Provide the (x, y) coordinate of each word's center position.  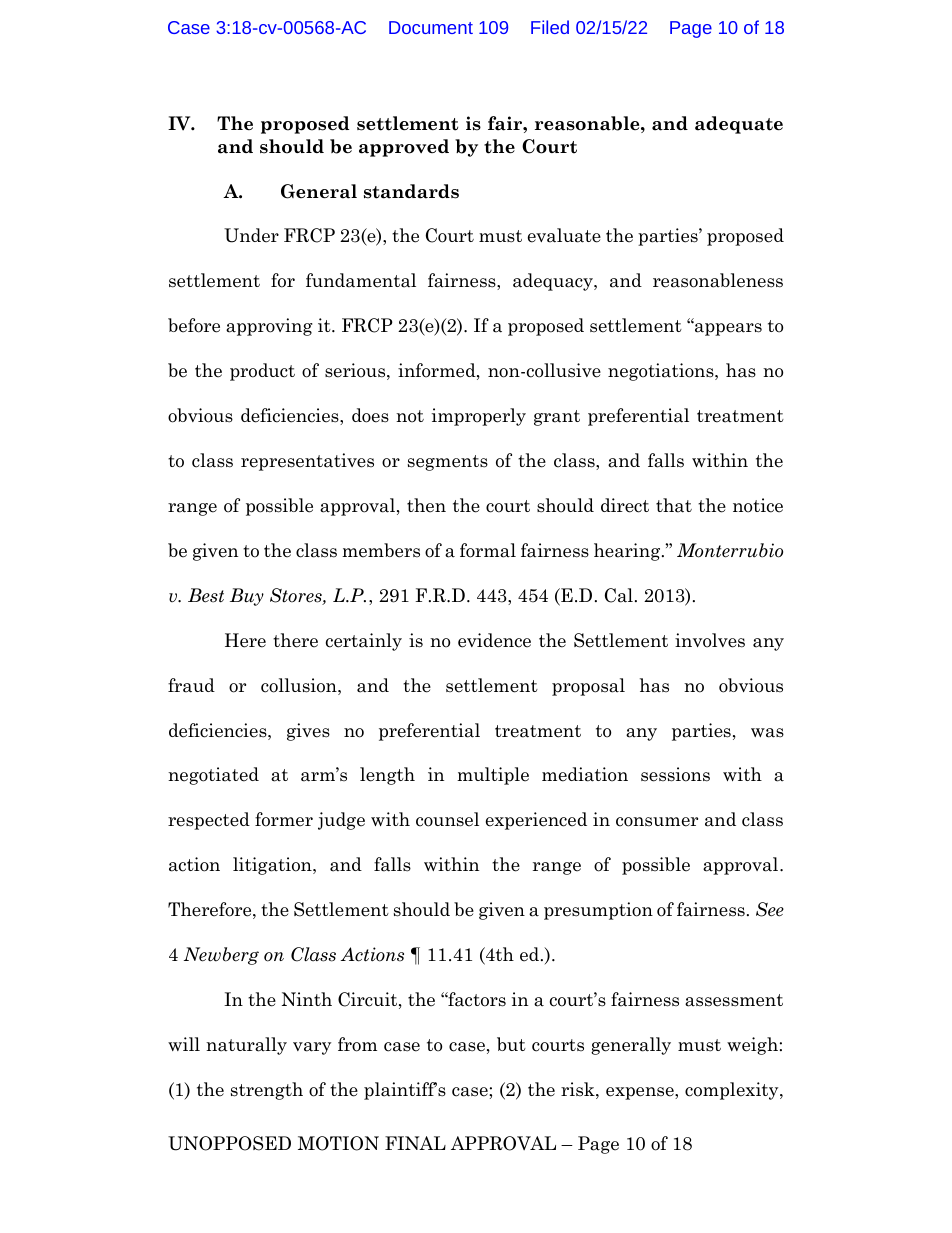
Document (431, 27)
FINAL (415, 1143)
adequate (739, 125)
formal (488, 550)
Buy (247, 597)
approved (404, 148)
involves (710, 640)
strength (267, 1091)
